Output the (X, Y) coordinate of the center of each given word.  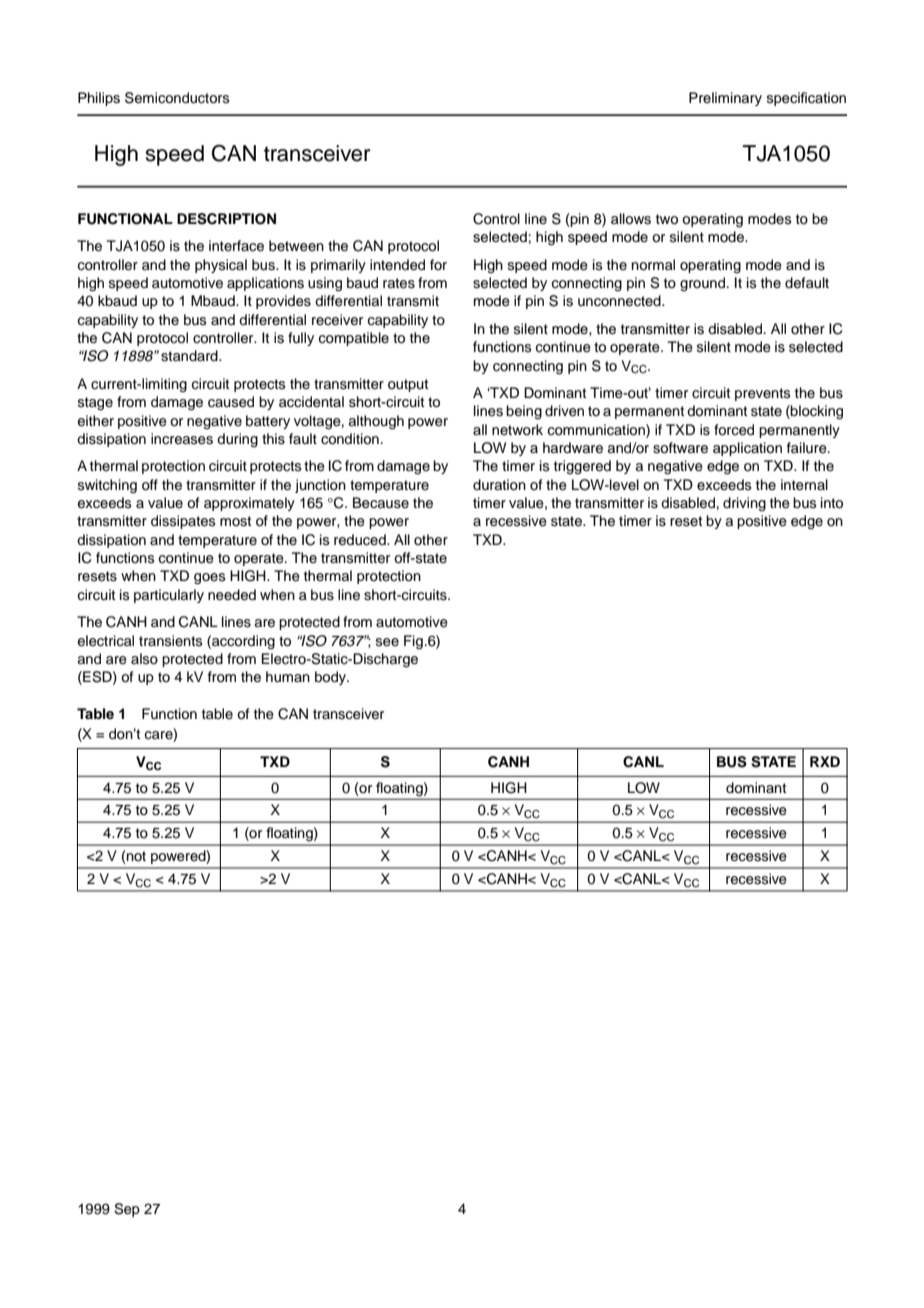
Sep (127, 1210)
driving (744, 504)
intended (397, 265)
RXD (825, 761)
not (135, 857)
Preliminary (725, 99)
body (332, 678)
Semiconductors (177, 98)
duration (499, 484)
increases (182, 439)
